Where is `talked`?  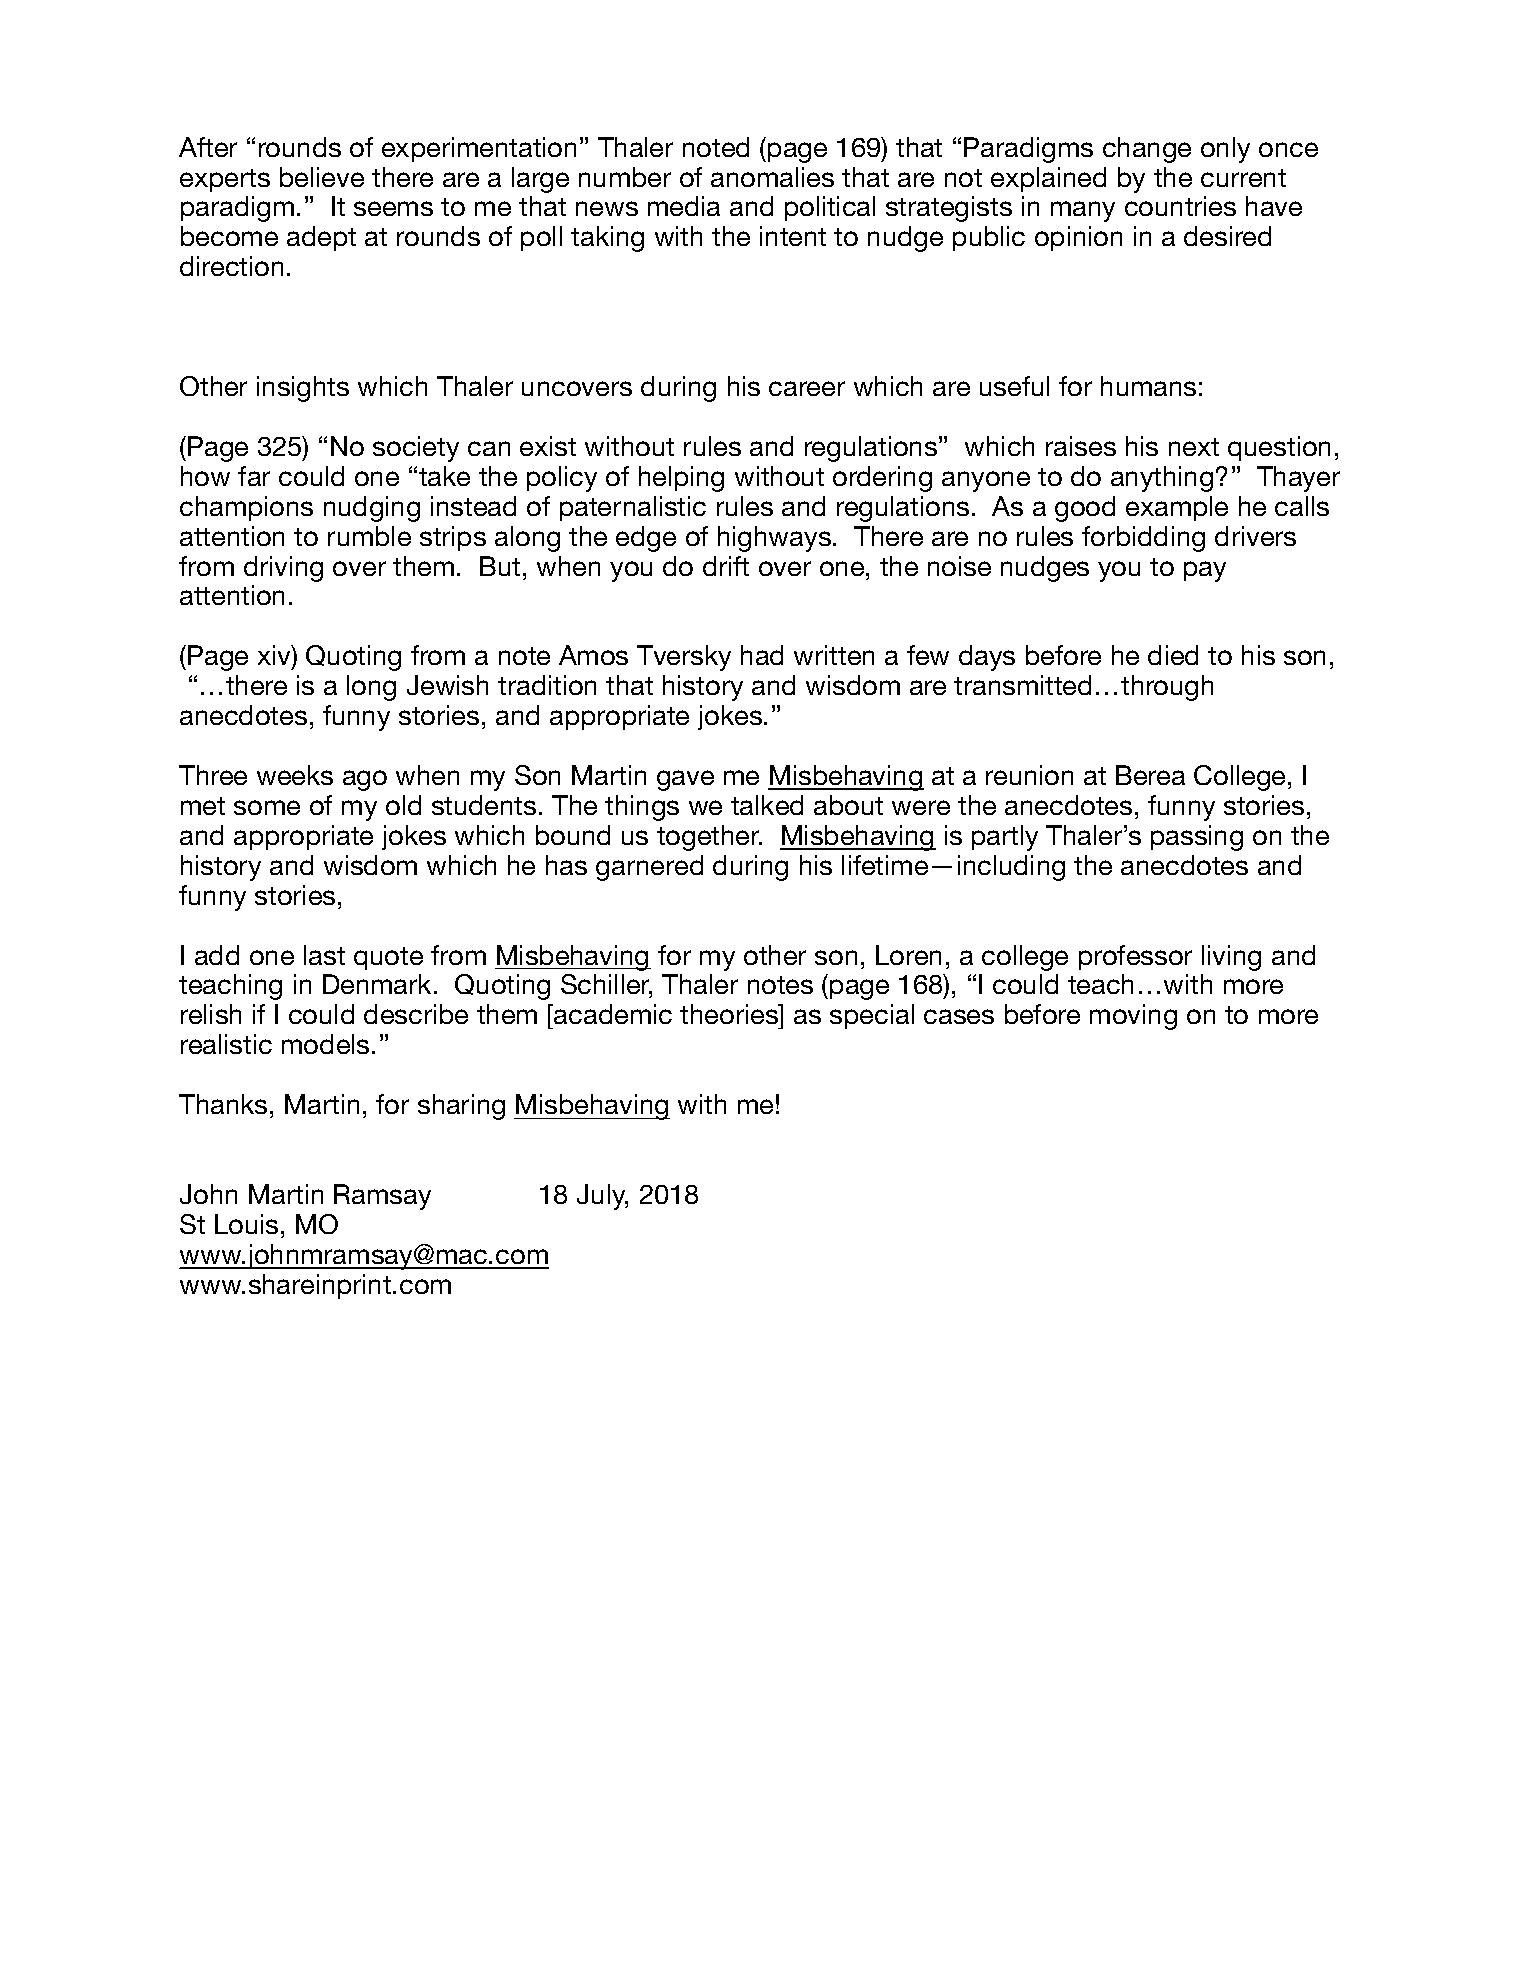 talked is located at coordinates (767, 805).
